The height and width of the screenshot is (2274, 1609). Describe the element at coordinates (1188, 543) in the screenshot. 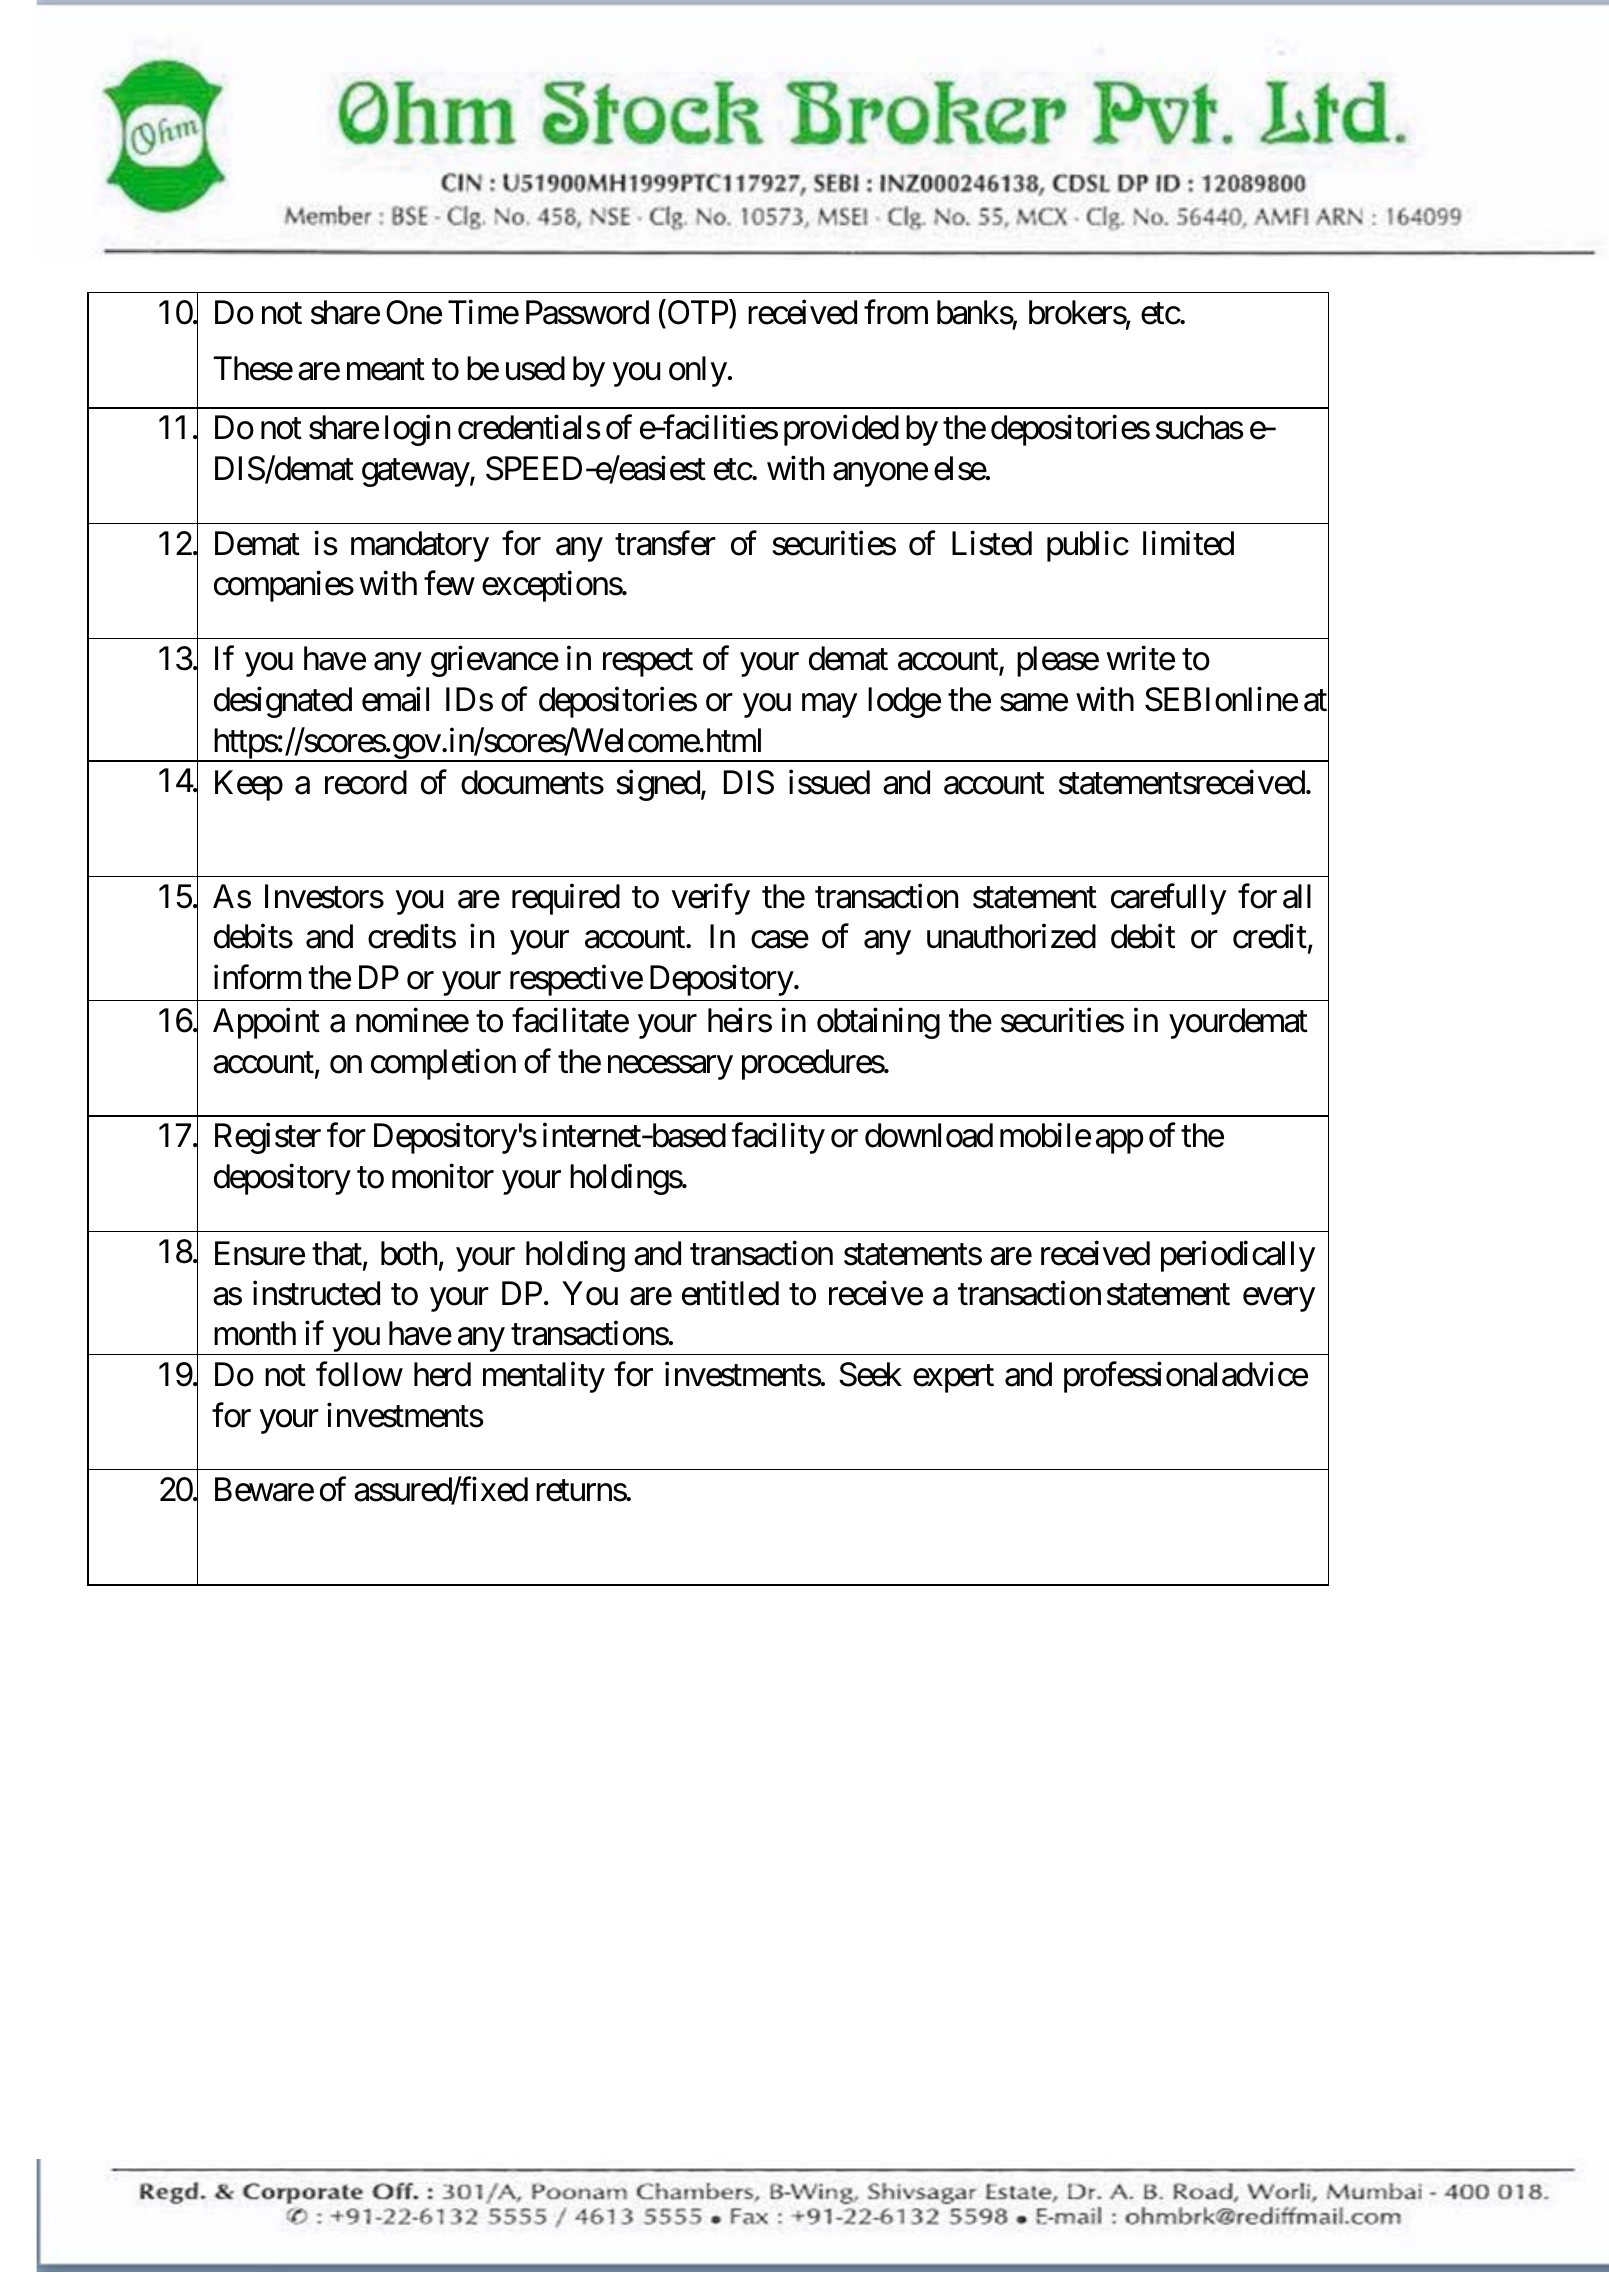

I see `limited` at that location.
